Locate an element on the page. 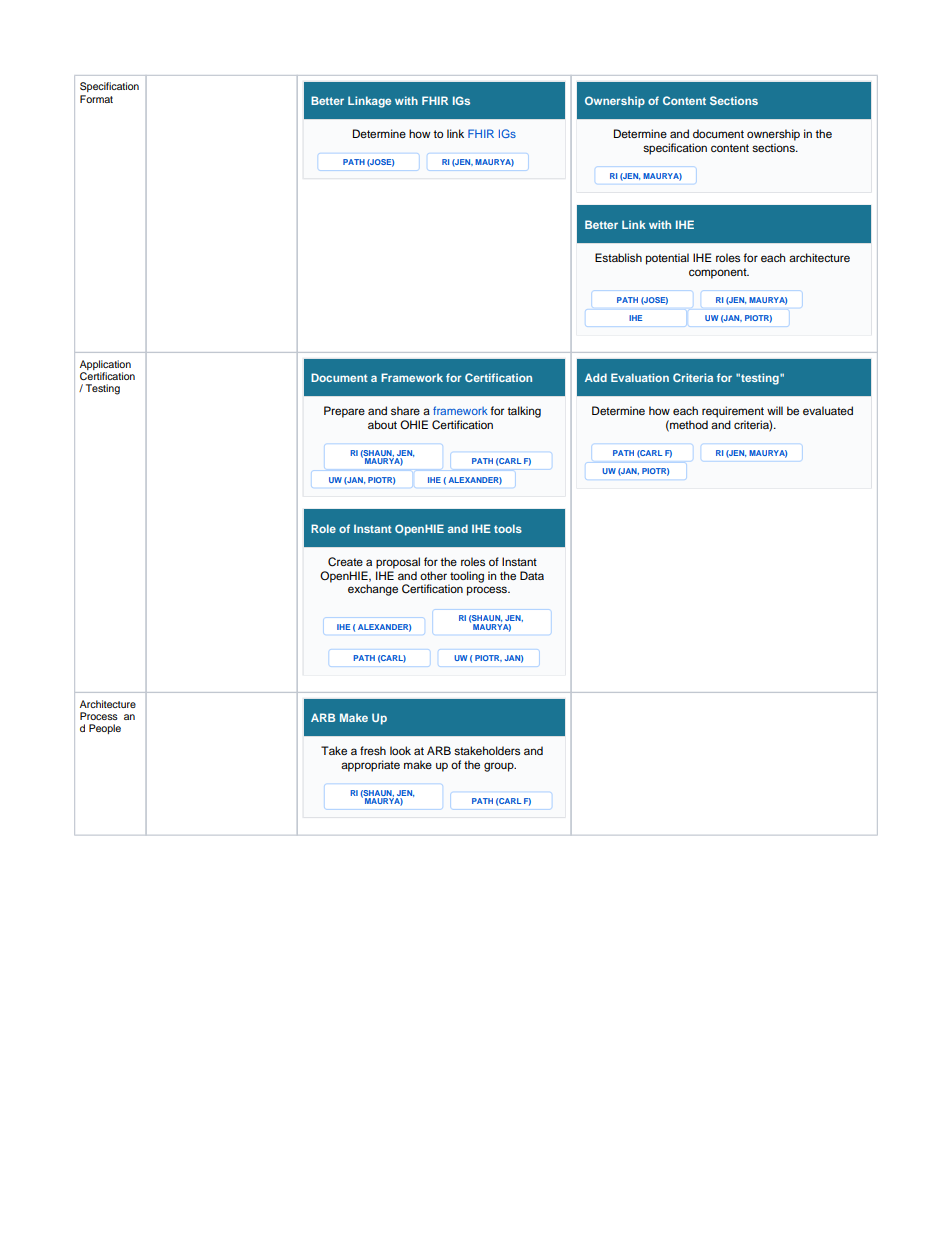 Image resolution: width=952 pixels, height=1233 pixels. requirement is located at coordinates (733, 412).
